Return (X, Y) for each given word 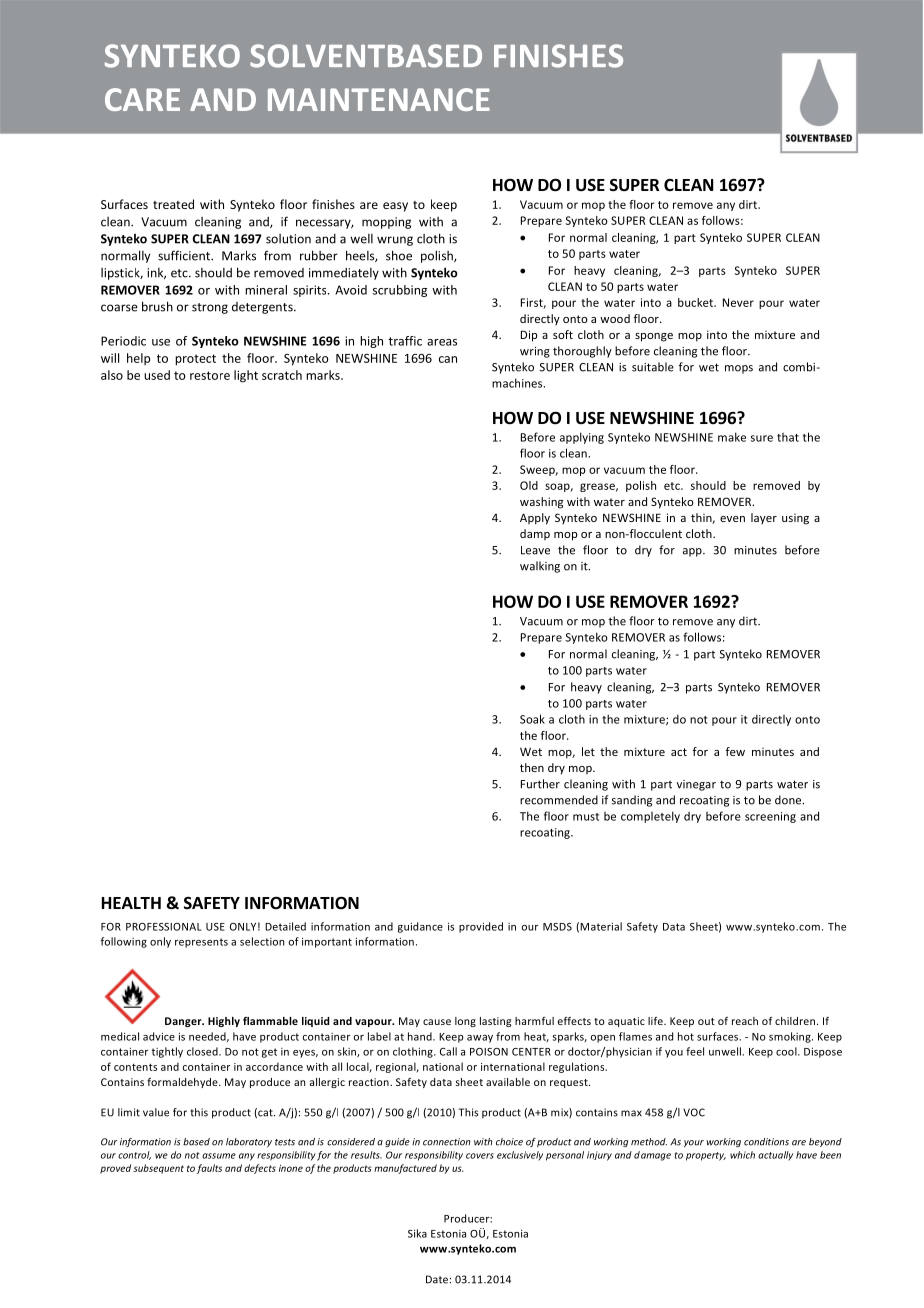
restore (210, 375)
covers (480, 1156)
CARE (142, 99)
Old (529, 485)
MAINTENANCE (379, 99)
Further (540, 784)
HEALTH (131, 903)
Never (738, 302)
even (732, 519)
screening (770, 817)
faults (209, 1169)
